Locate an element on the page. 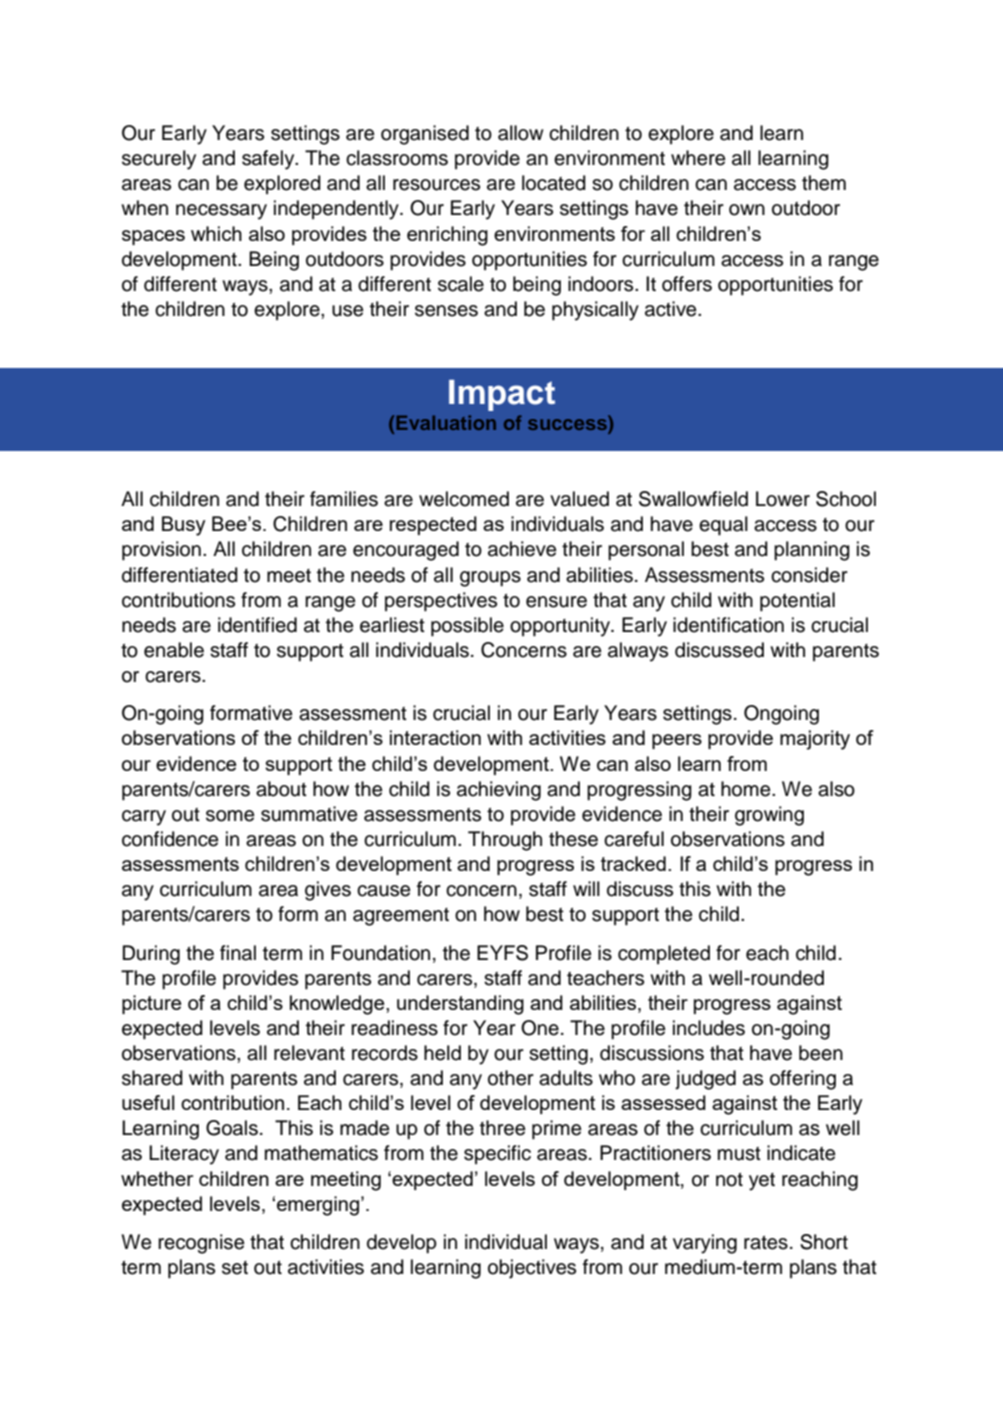 The width and height of the page is (1003, 1418). interaction is located at coordinates (435, 737).
